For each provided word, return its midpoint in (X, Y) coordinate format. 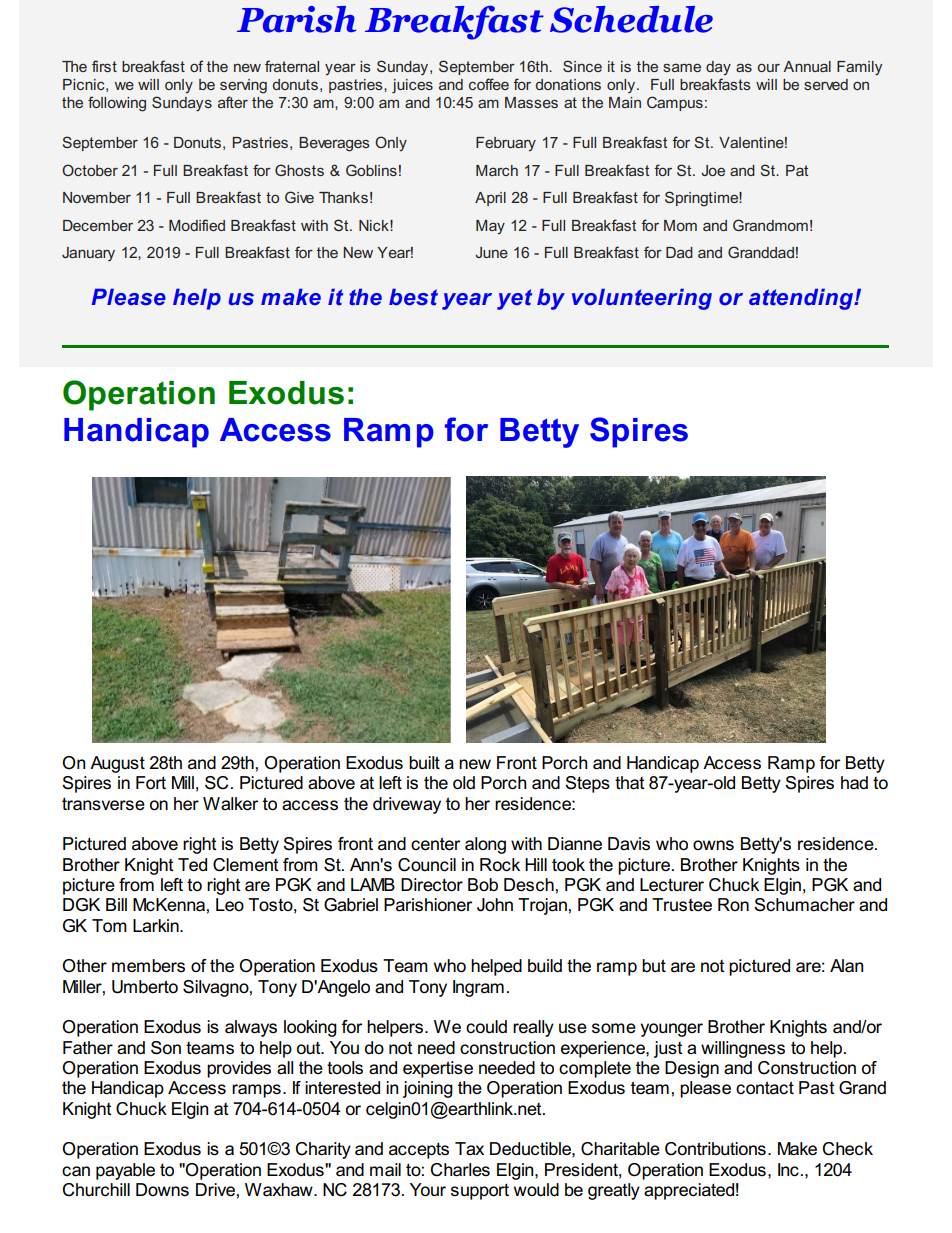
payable (125, 1171)
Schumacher (804, 905)
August (117, 764)
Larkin (157, 926)
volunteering (642, 299)
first (104, 66)
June (491, 252)
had (854, 783)
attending (802, 299)
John (495, 905)
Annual (807, 66)
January (88, 254)
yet (514, 299)
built (424, 763)
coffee (489, 84)
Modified (197, 225)
